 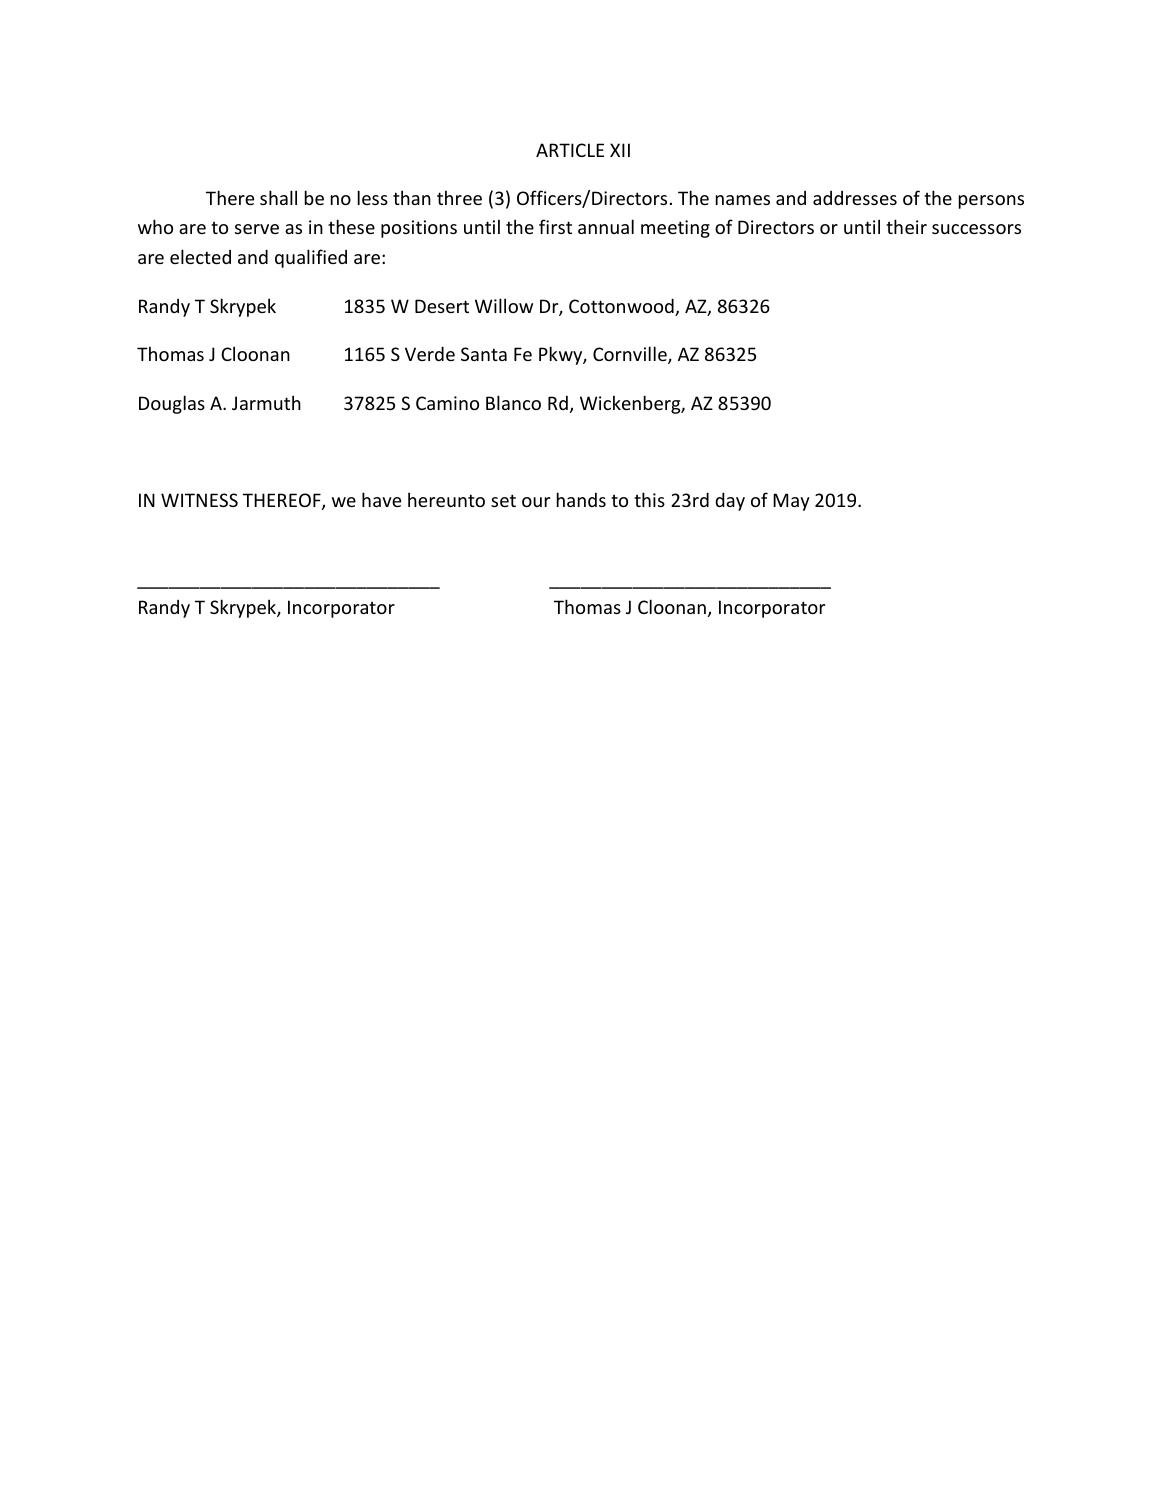 What do you see at coordinates (570, 150) in the screenshot?
I see `ARTICLE` at bounding box center [570, 150].
